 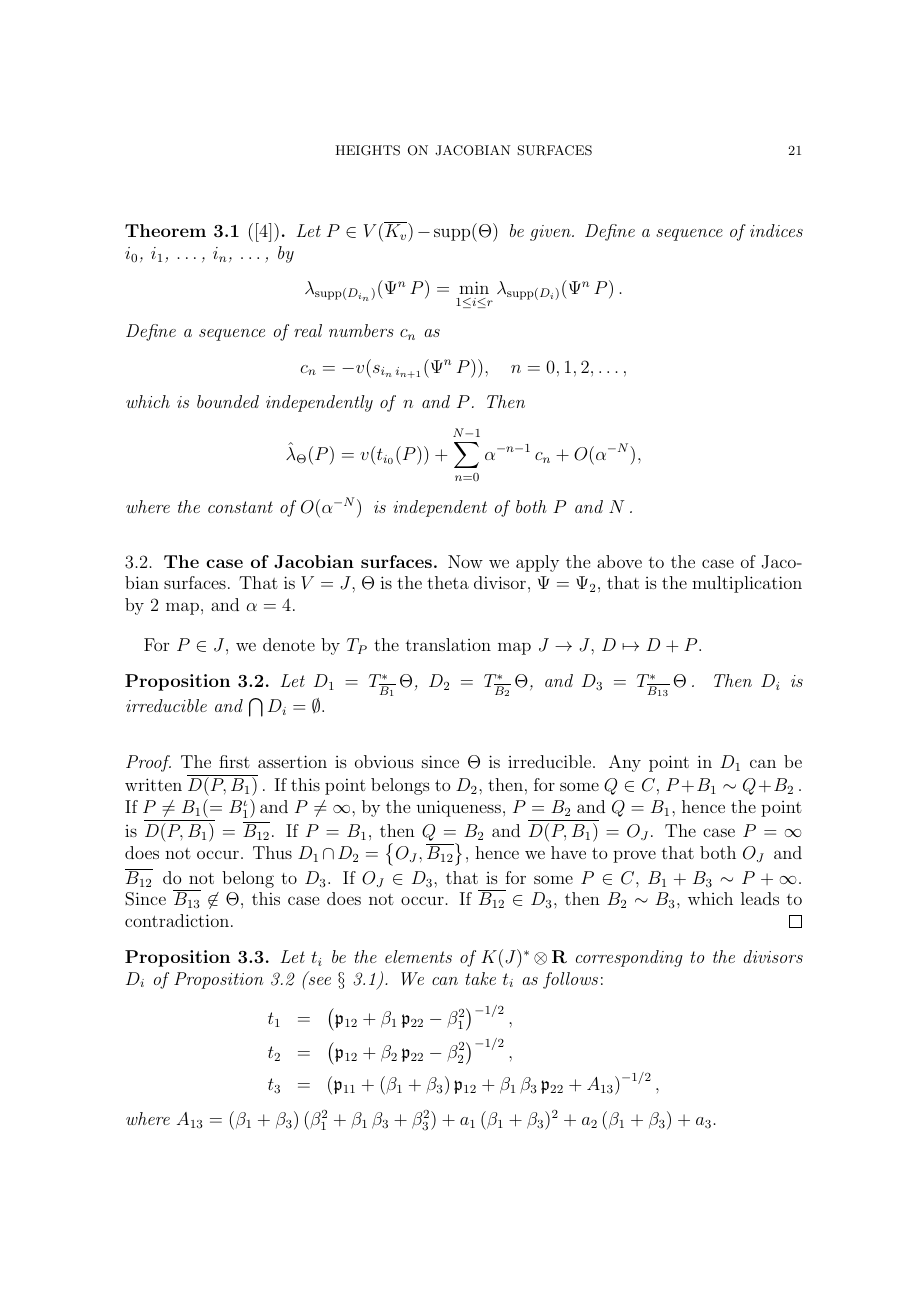 I want to click on indices, so click(x=776, y=230).
